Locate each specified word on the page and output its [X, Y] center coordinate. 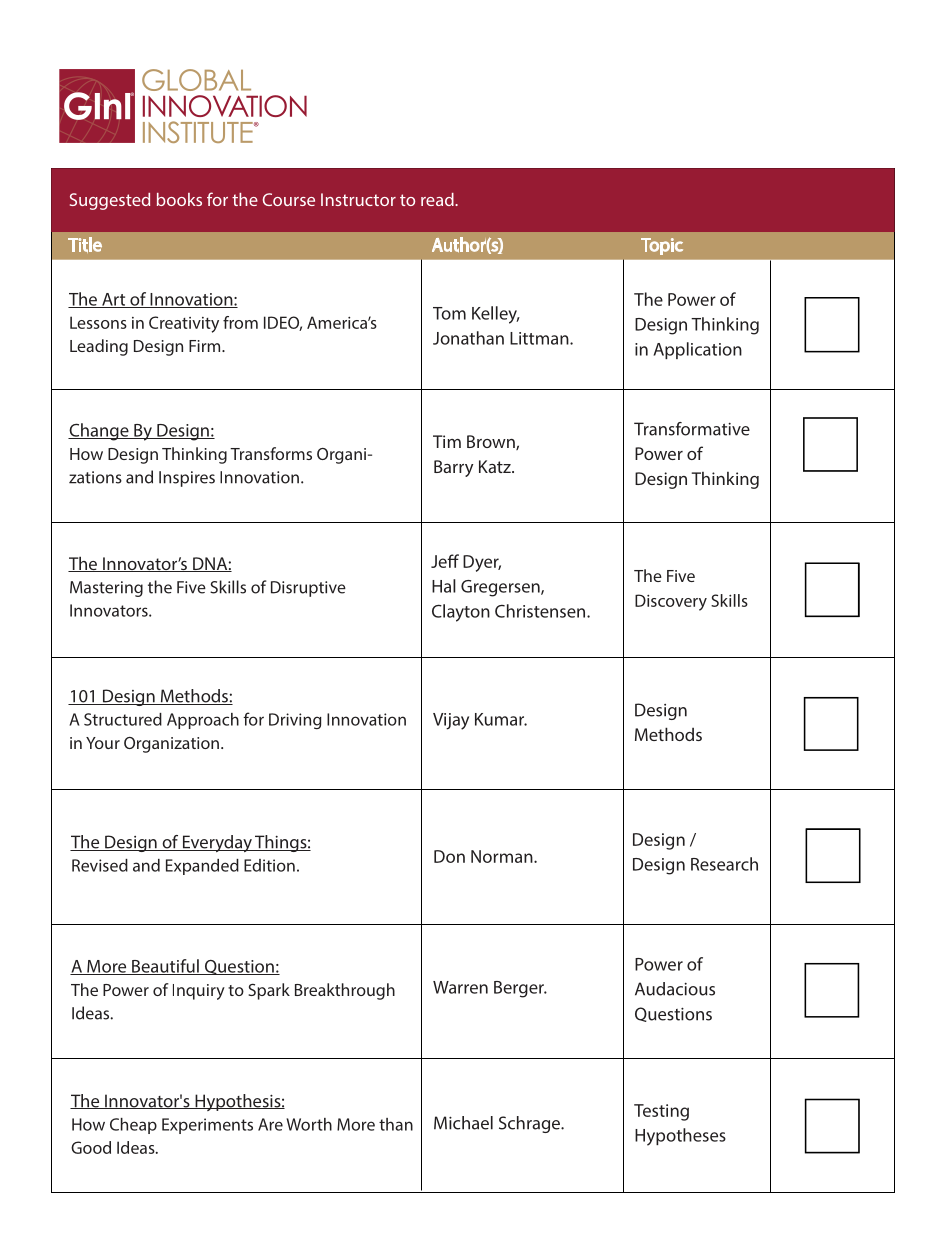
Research [724, 864]
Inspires [187, 479]
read [438, 199]
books [179, 199]
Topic [662, 246]
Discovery [671, 602]
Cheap [133, 1126]
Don [449, 856]
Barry [453, 468]
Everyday [217, 843]
